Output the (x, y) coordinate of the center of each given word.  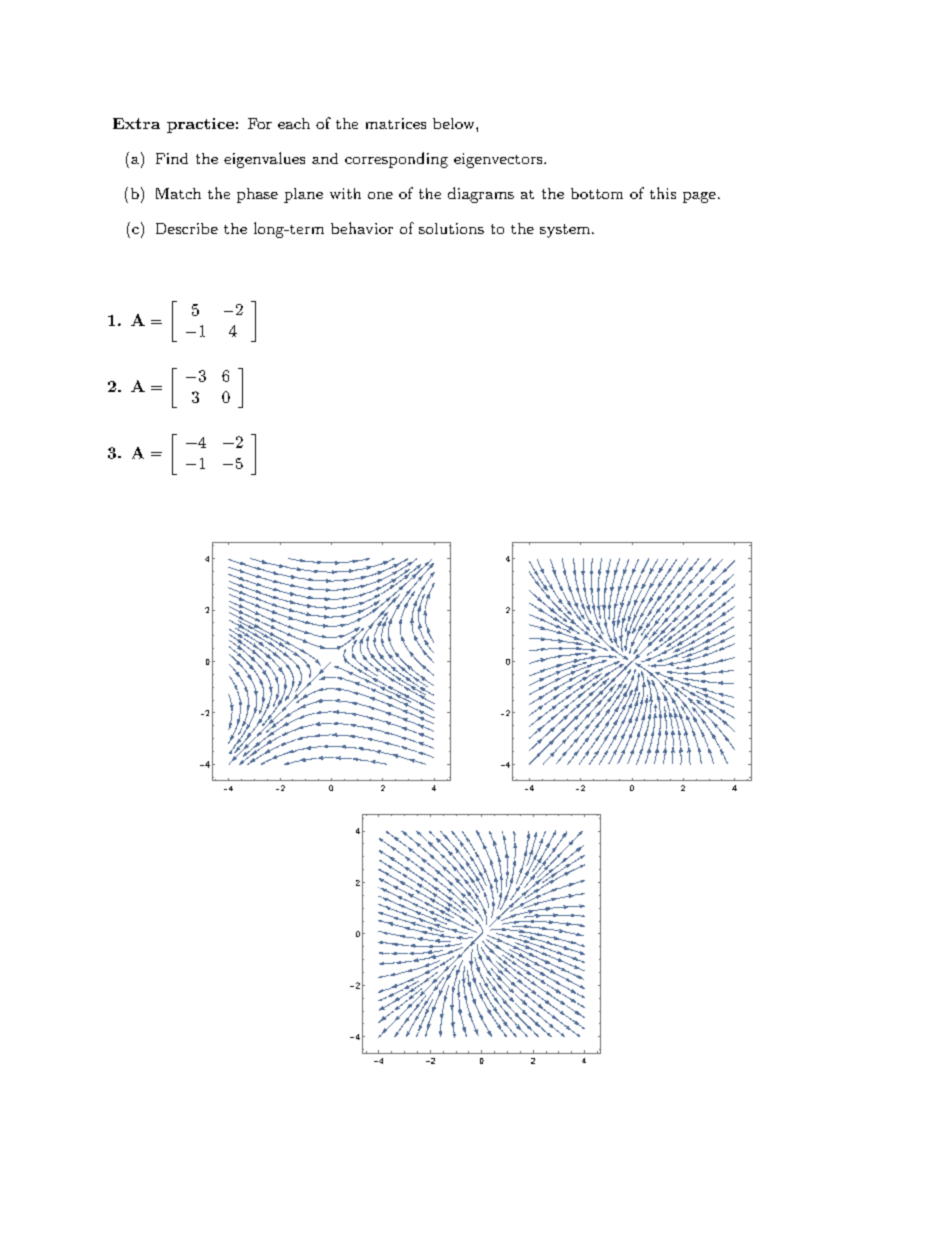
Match (178, 193)
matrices (396, 123)
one (380, 195)
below (455, 123)
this (663, 193)
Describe (187, 228)
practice (200, 125)
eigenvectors (499, 160)
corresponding (396, 160)
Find (172, 158)
